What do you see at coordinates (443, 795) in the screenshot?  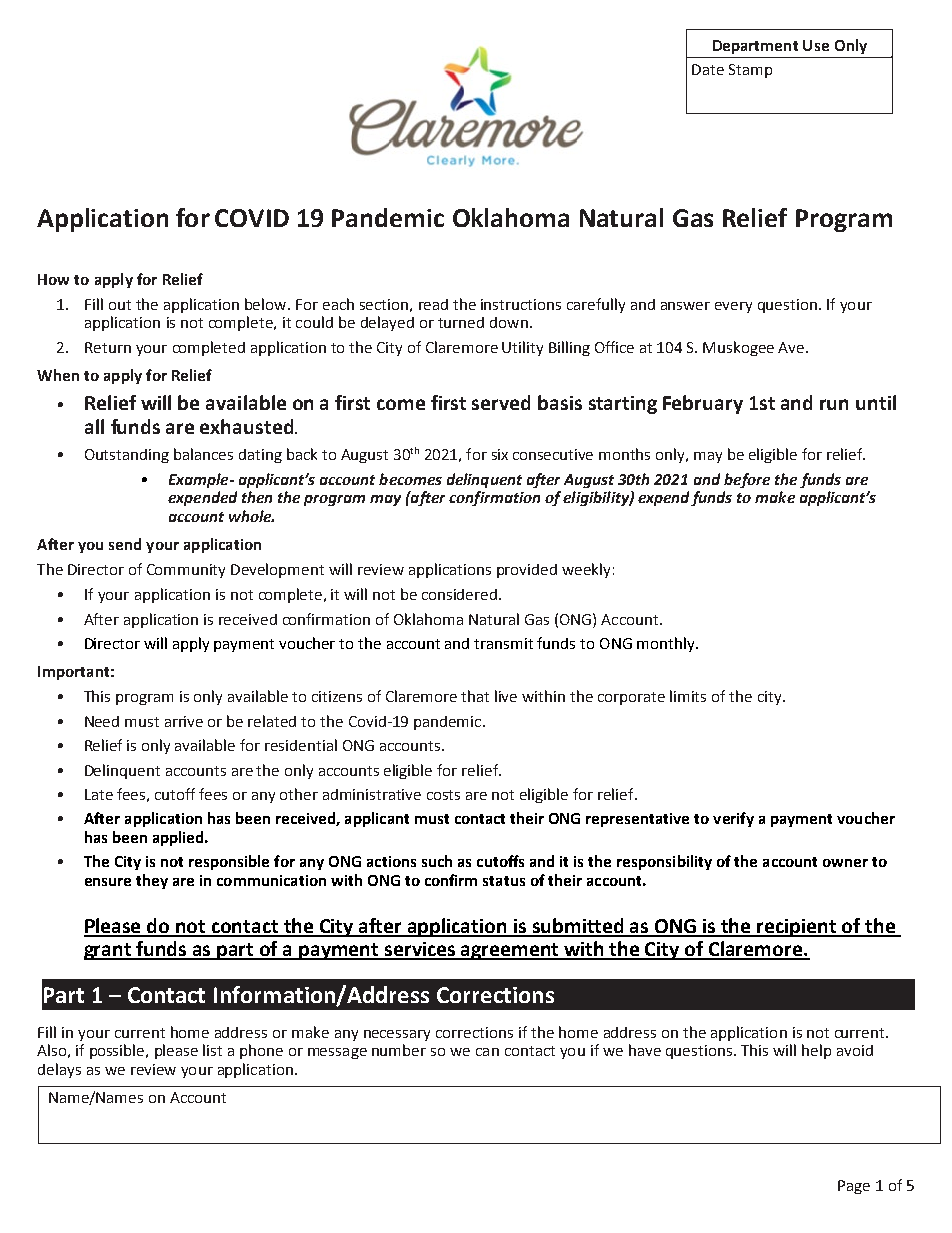 I see `costs` at bounding box center [443, 795].
